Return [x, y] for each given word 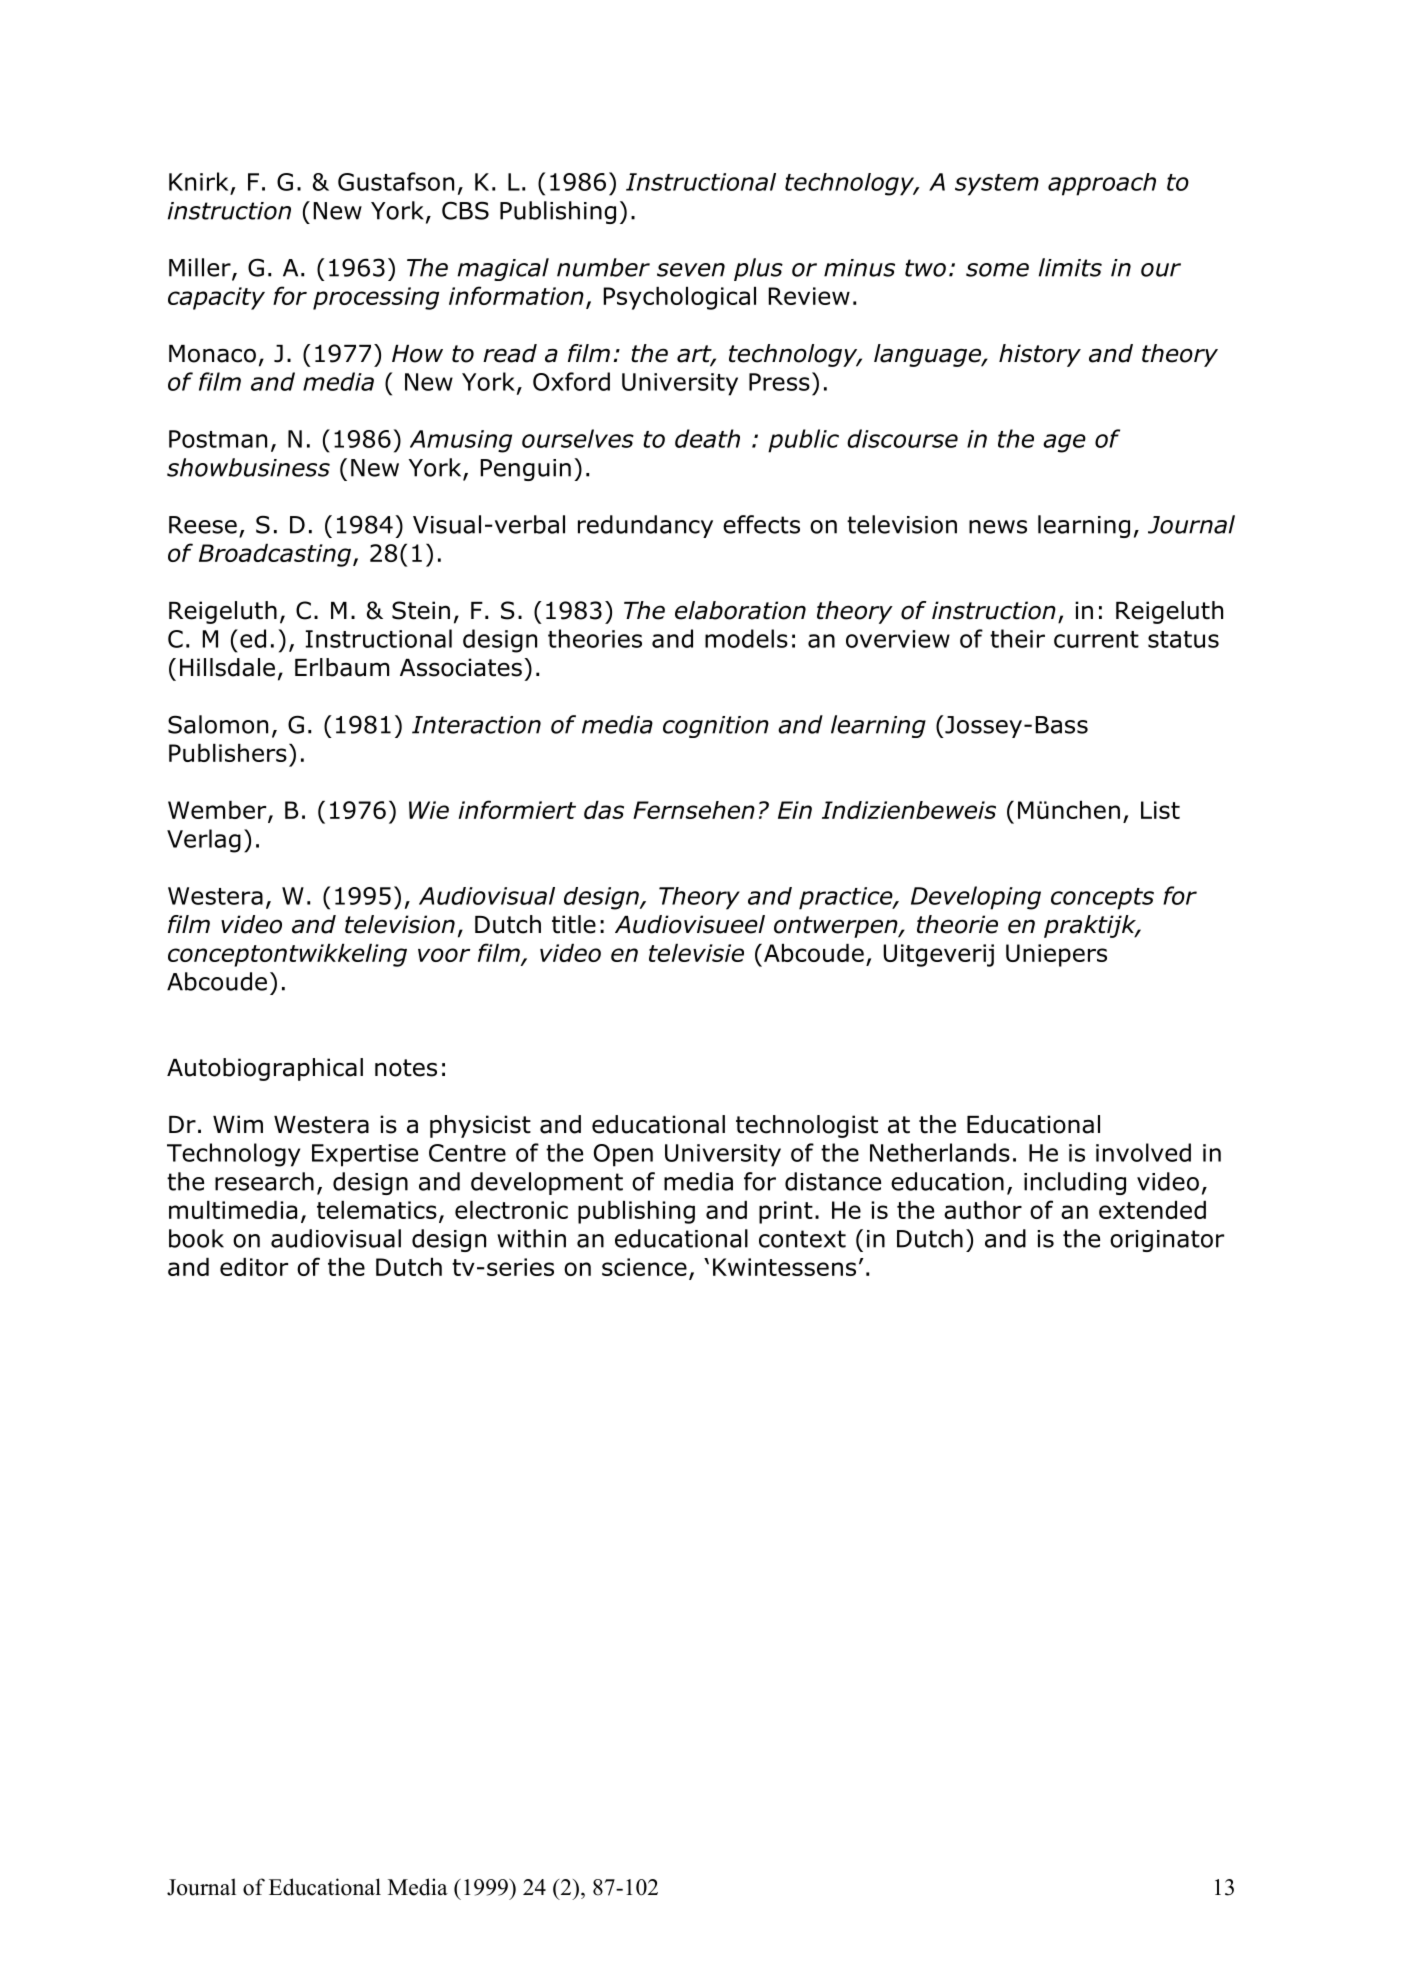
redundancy [645, 526]
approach [1102, 184]
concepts [1102, 899]
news [998, 527]
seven [691, 270]
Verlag [204, 841]
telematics [377, 1210]
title [574, 924]
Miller [201, 268]
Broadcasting [275, 555]
